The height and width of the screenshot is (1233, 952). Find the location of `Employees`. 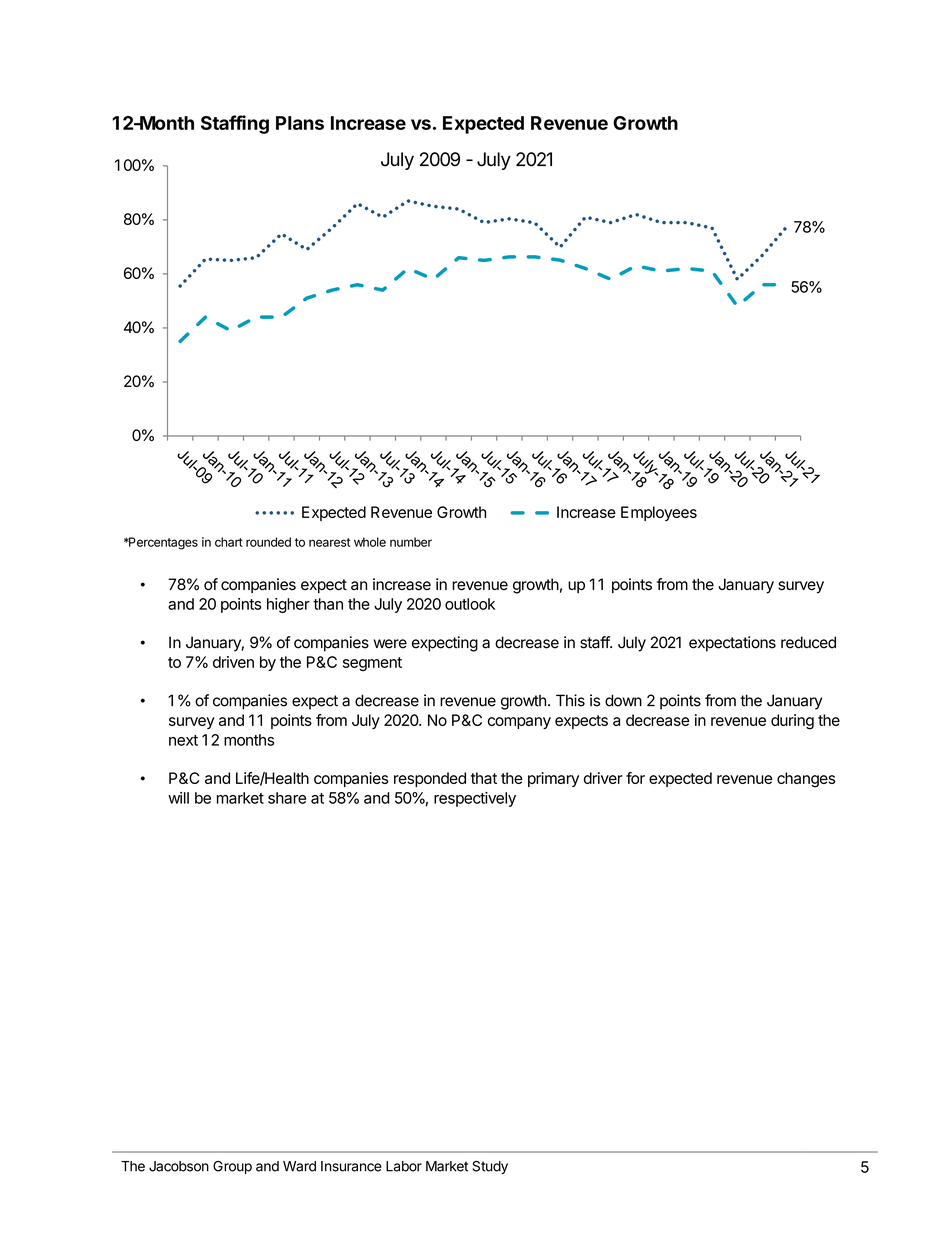

Employees is located at coordinates (659, 513).
